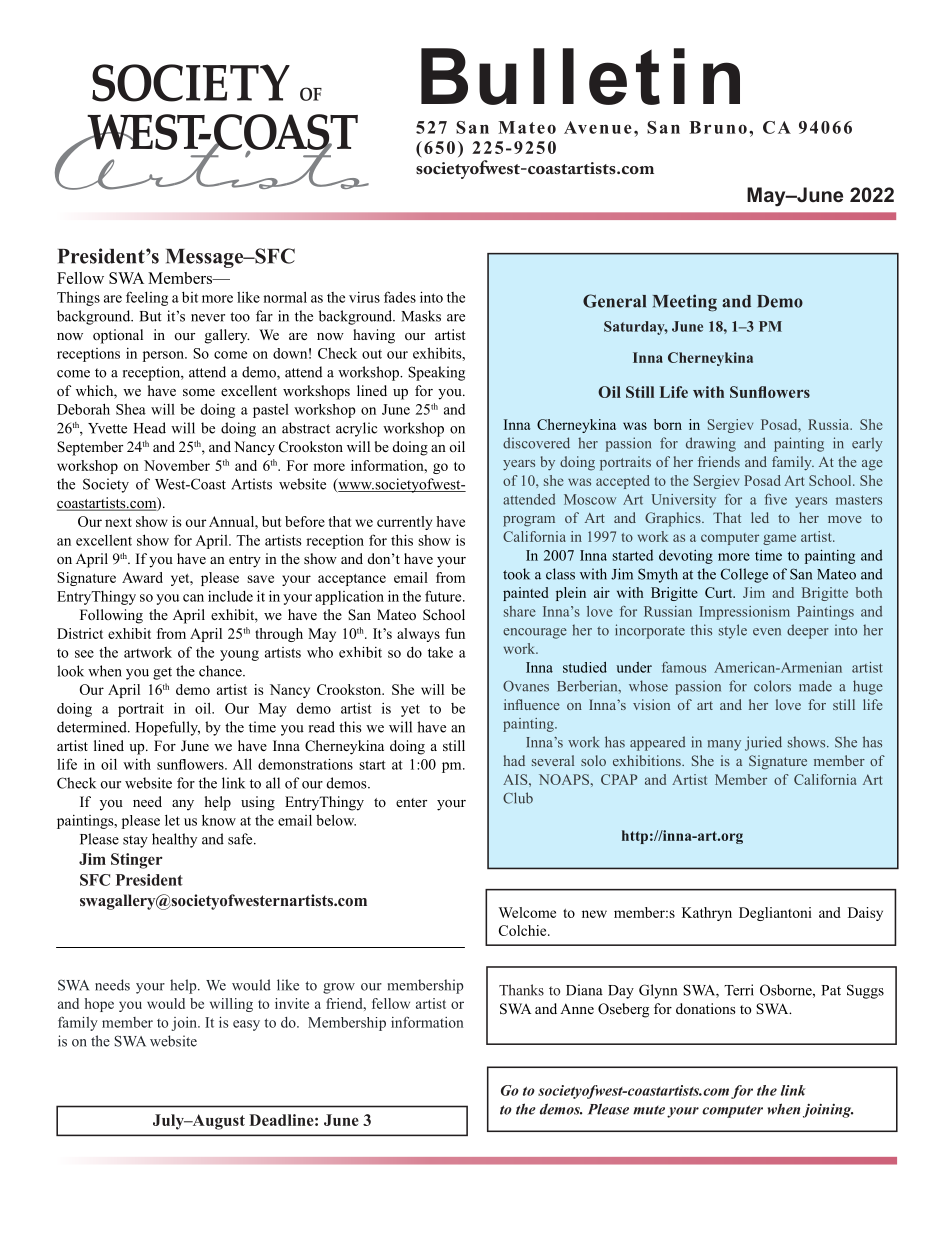 The width and height of the screenshot is (952, 1233). Describe the element at coordinates (521, 990) in the screenshot. I see `Thanks` at that location.
